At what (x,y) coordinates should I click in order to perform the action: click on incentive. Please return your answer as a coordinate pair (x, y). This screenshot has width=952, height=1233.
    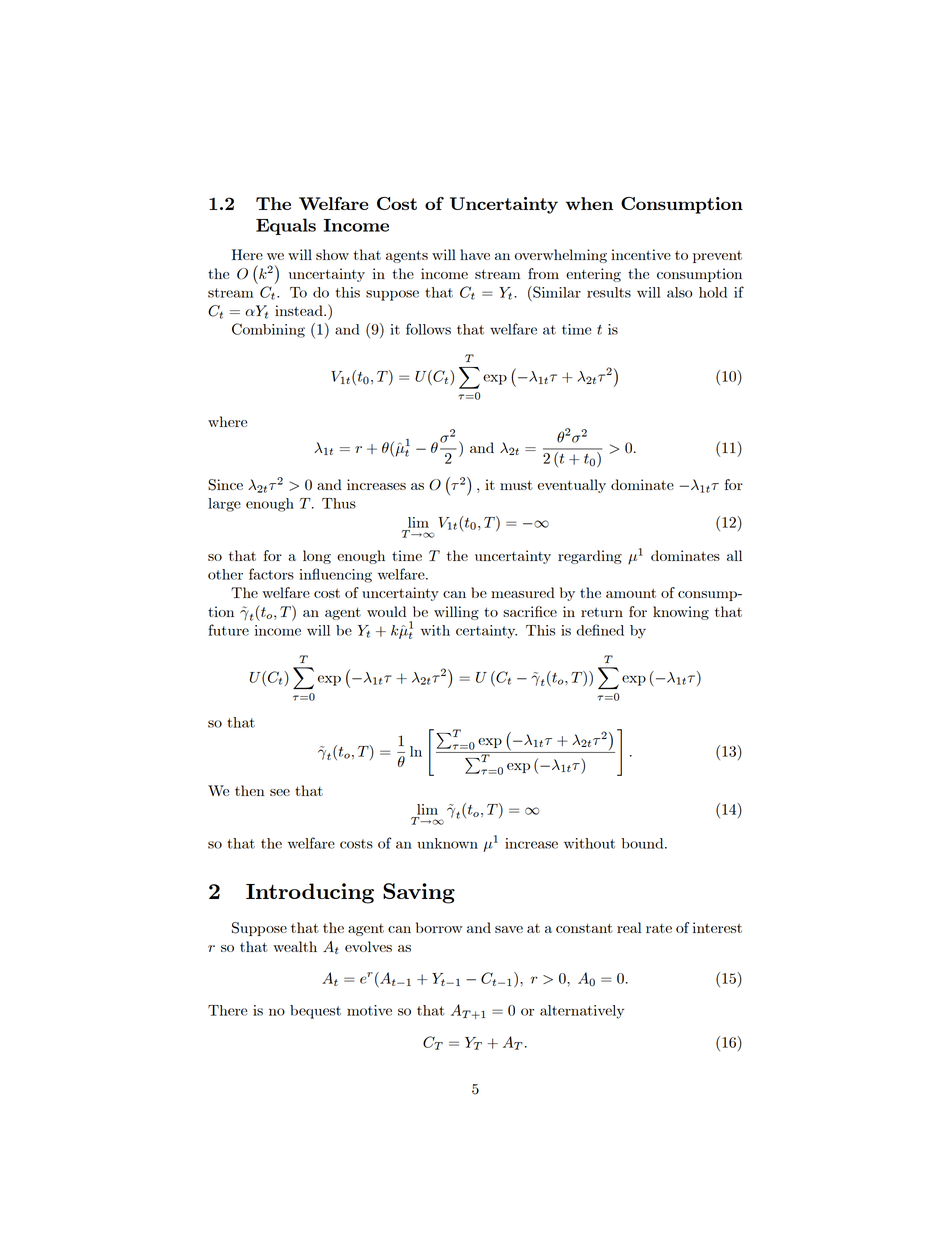
    Looking at the image, I should click on (641, 254).
